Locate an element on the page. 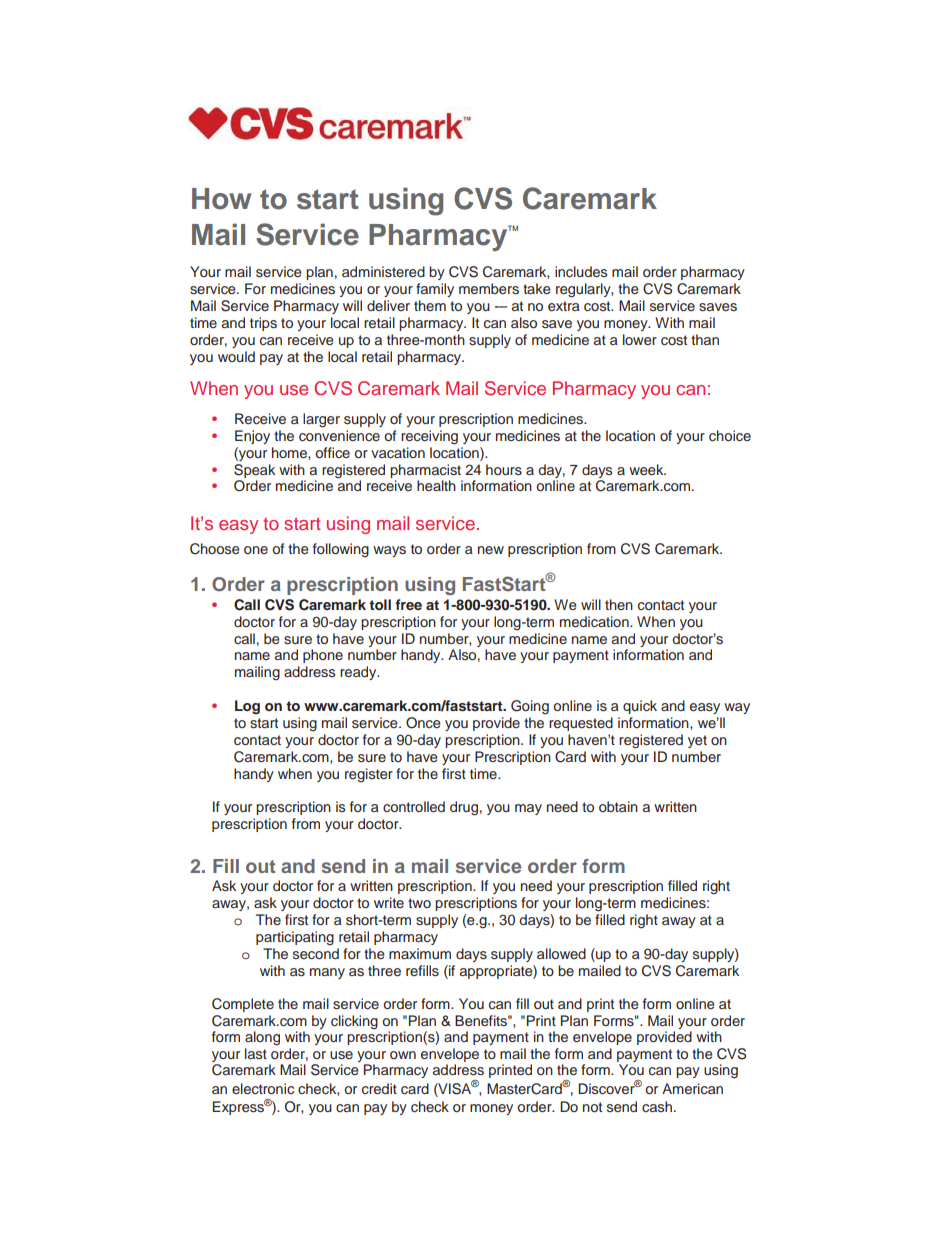  week is located at coordinates (647, 469).
